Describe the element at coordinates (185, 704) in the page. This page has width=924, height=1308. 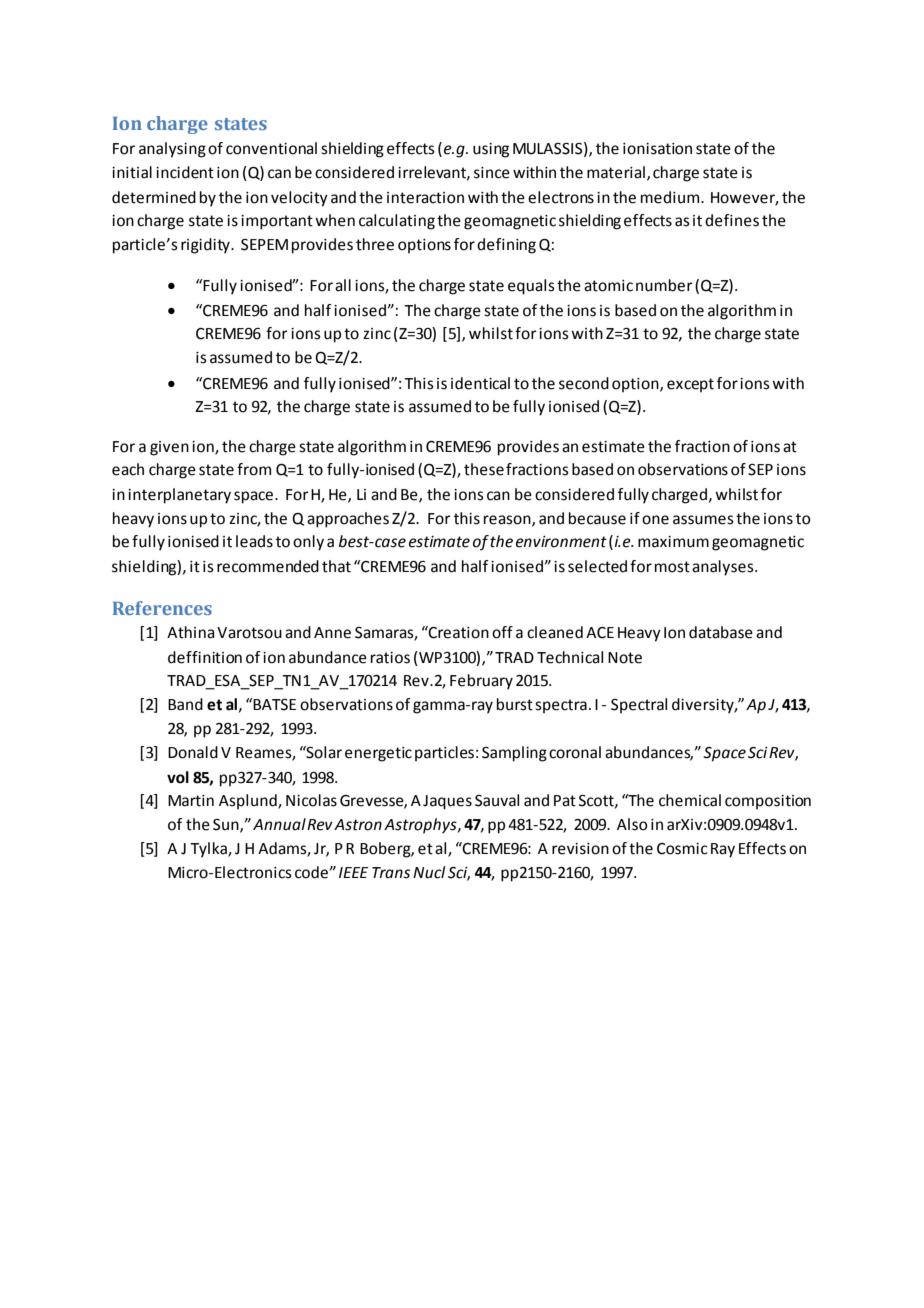
I see `Band` at that location.
